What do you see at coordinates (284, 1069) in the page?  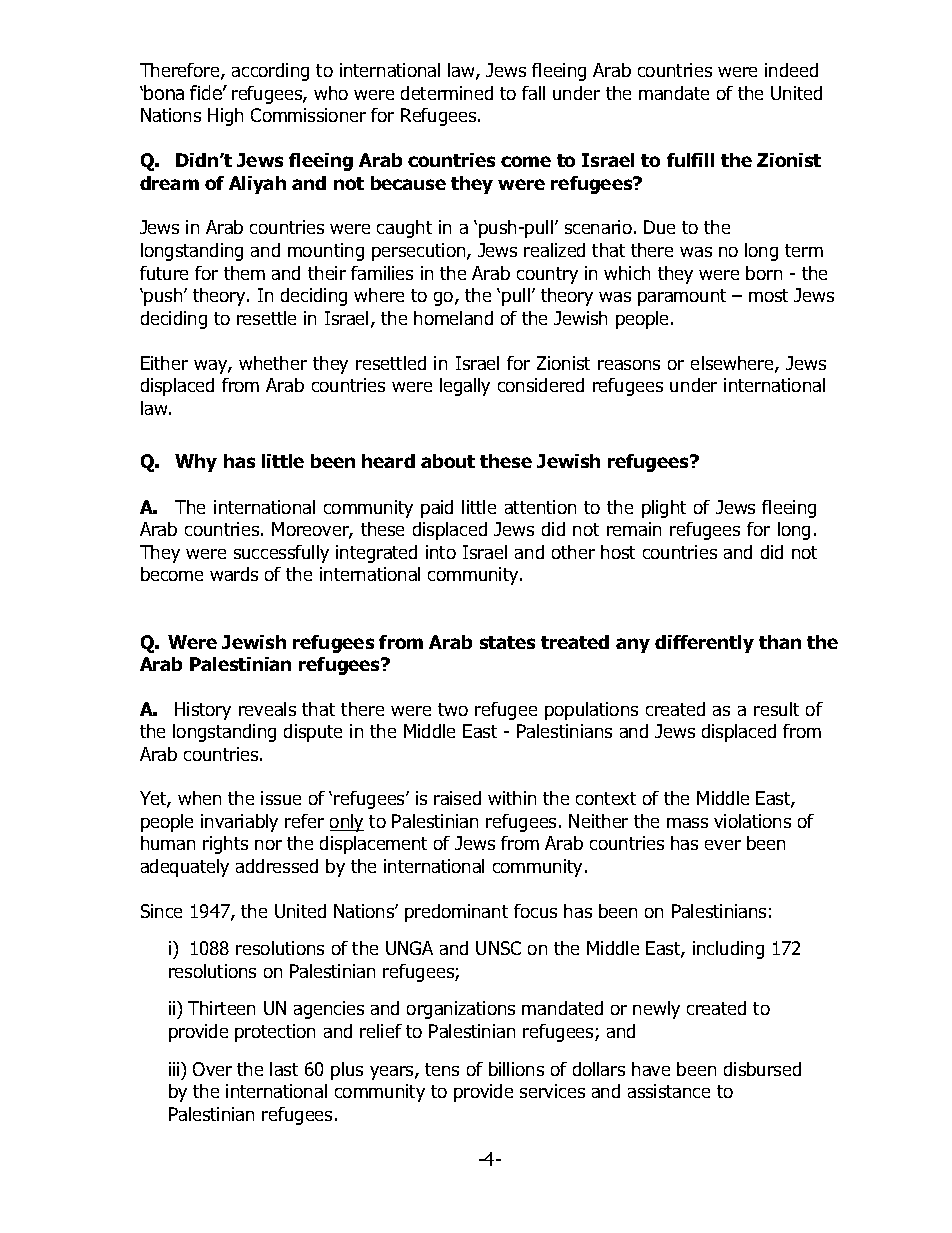 I see `last` at bounding box center [284, 1069].
